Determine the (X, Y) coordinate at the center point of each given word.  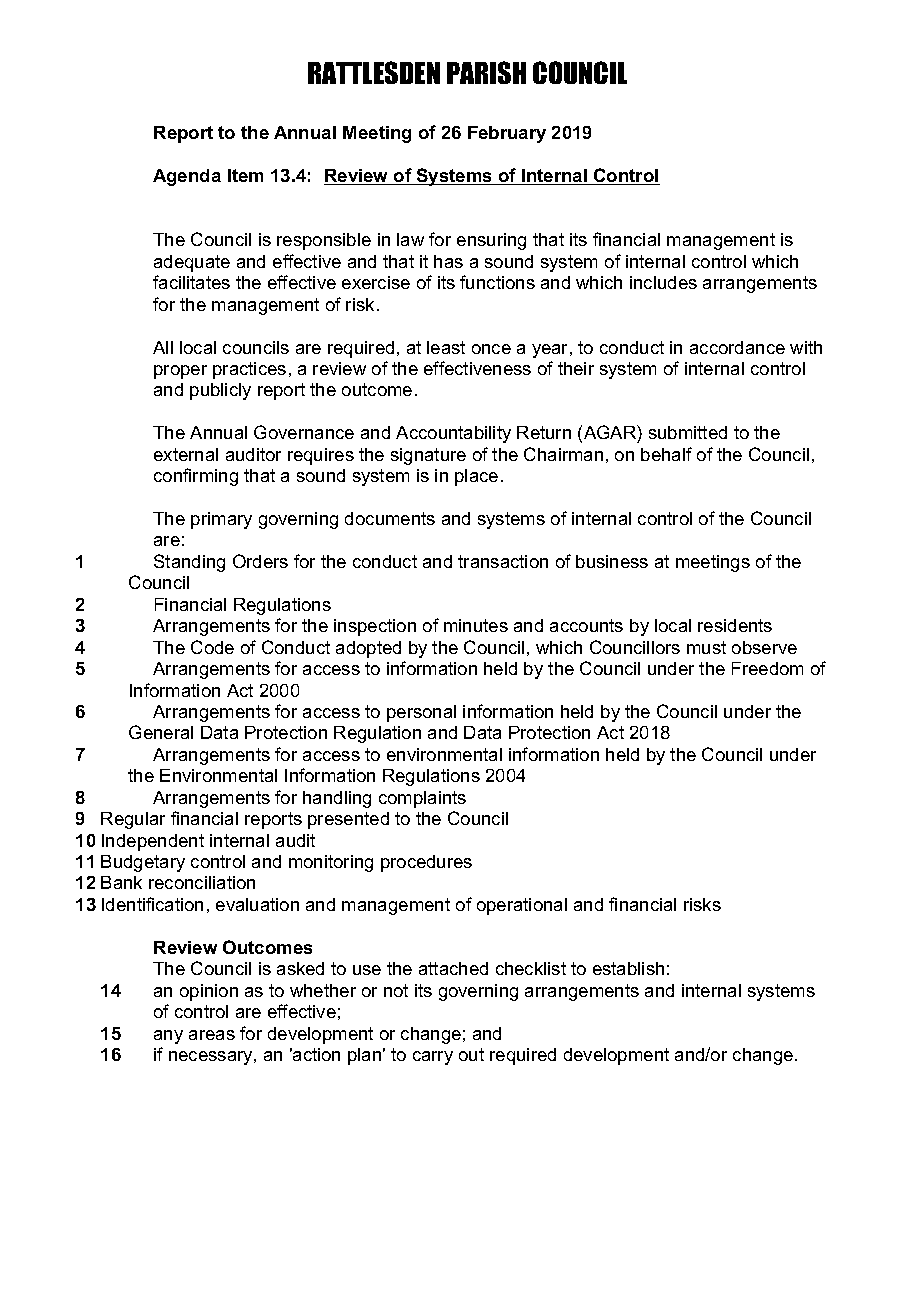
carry (433, 1058)
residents (735, 625)
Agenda (187, 177)
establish (628, 968)
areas (212, 1035)
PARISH (486, 72)
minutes (476, 625)
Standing (189, 563)
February (507, 134)
